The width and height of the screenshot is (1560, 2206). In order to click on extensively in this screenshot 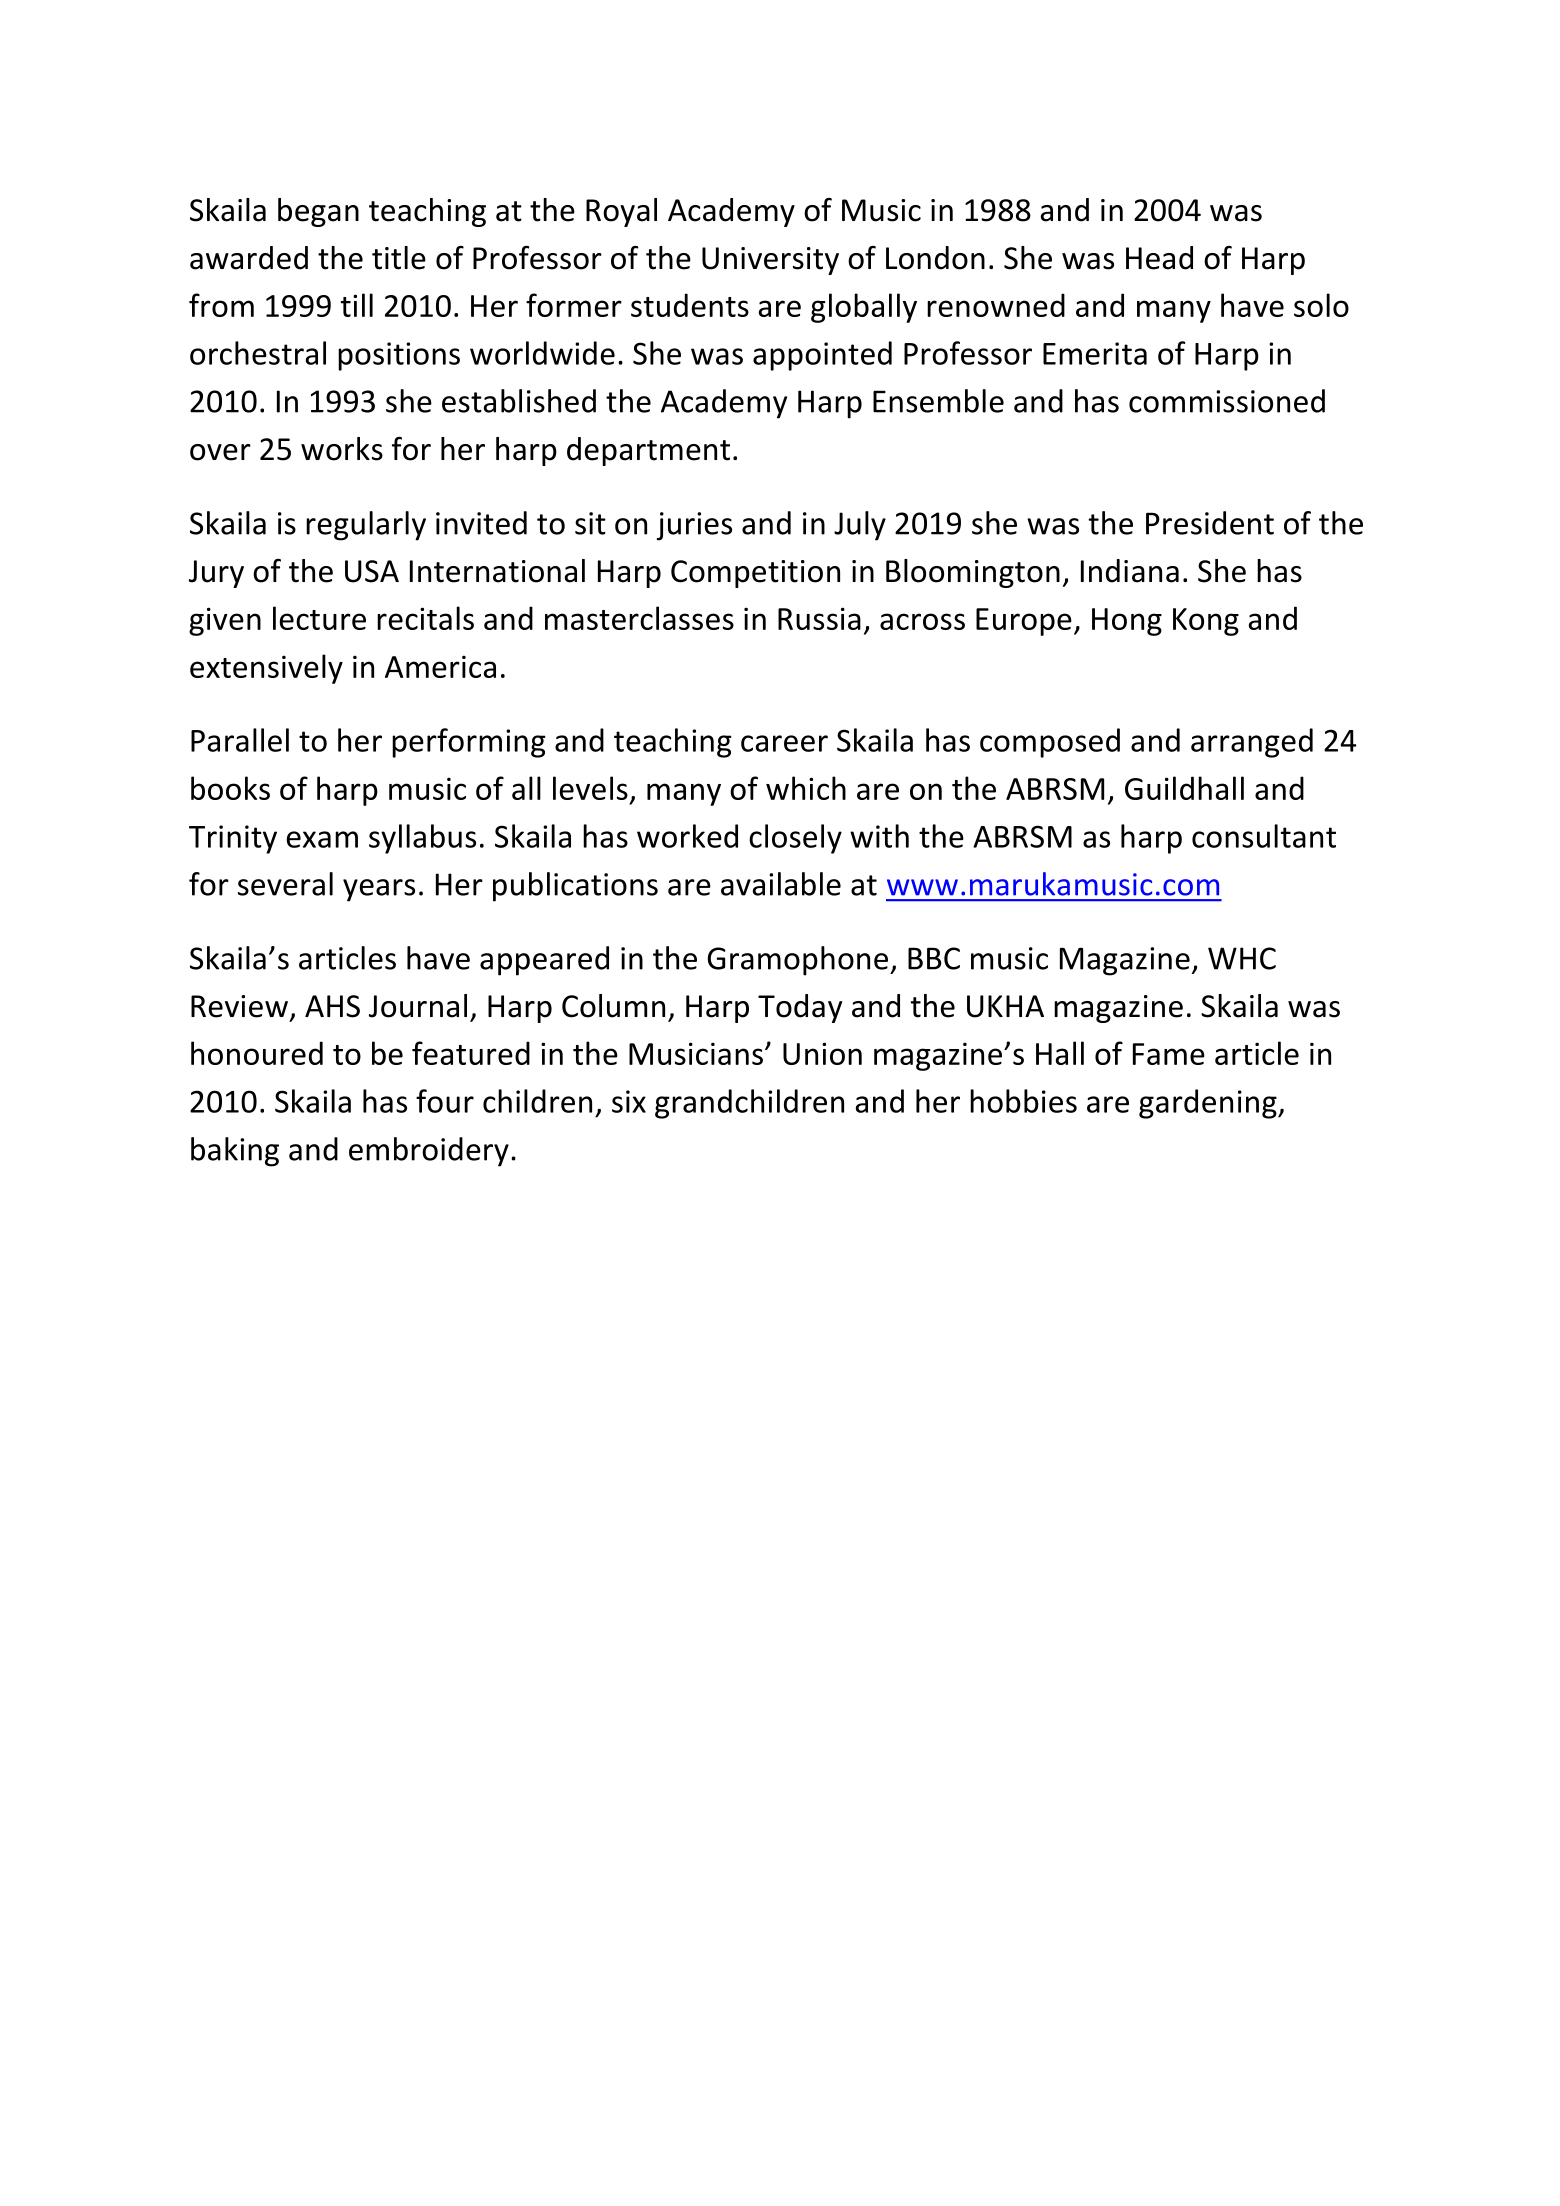, I will do `click(266, 669)`.
